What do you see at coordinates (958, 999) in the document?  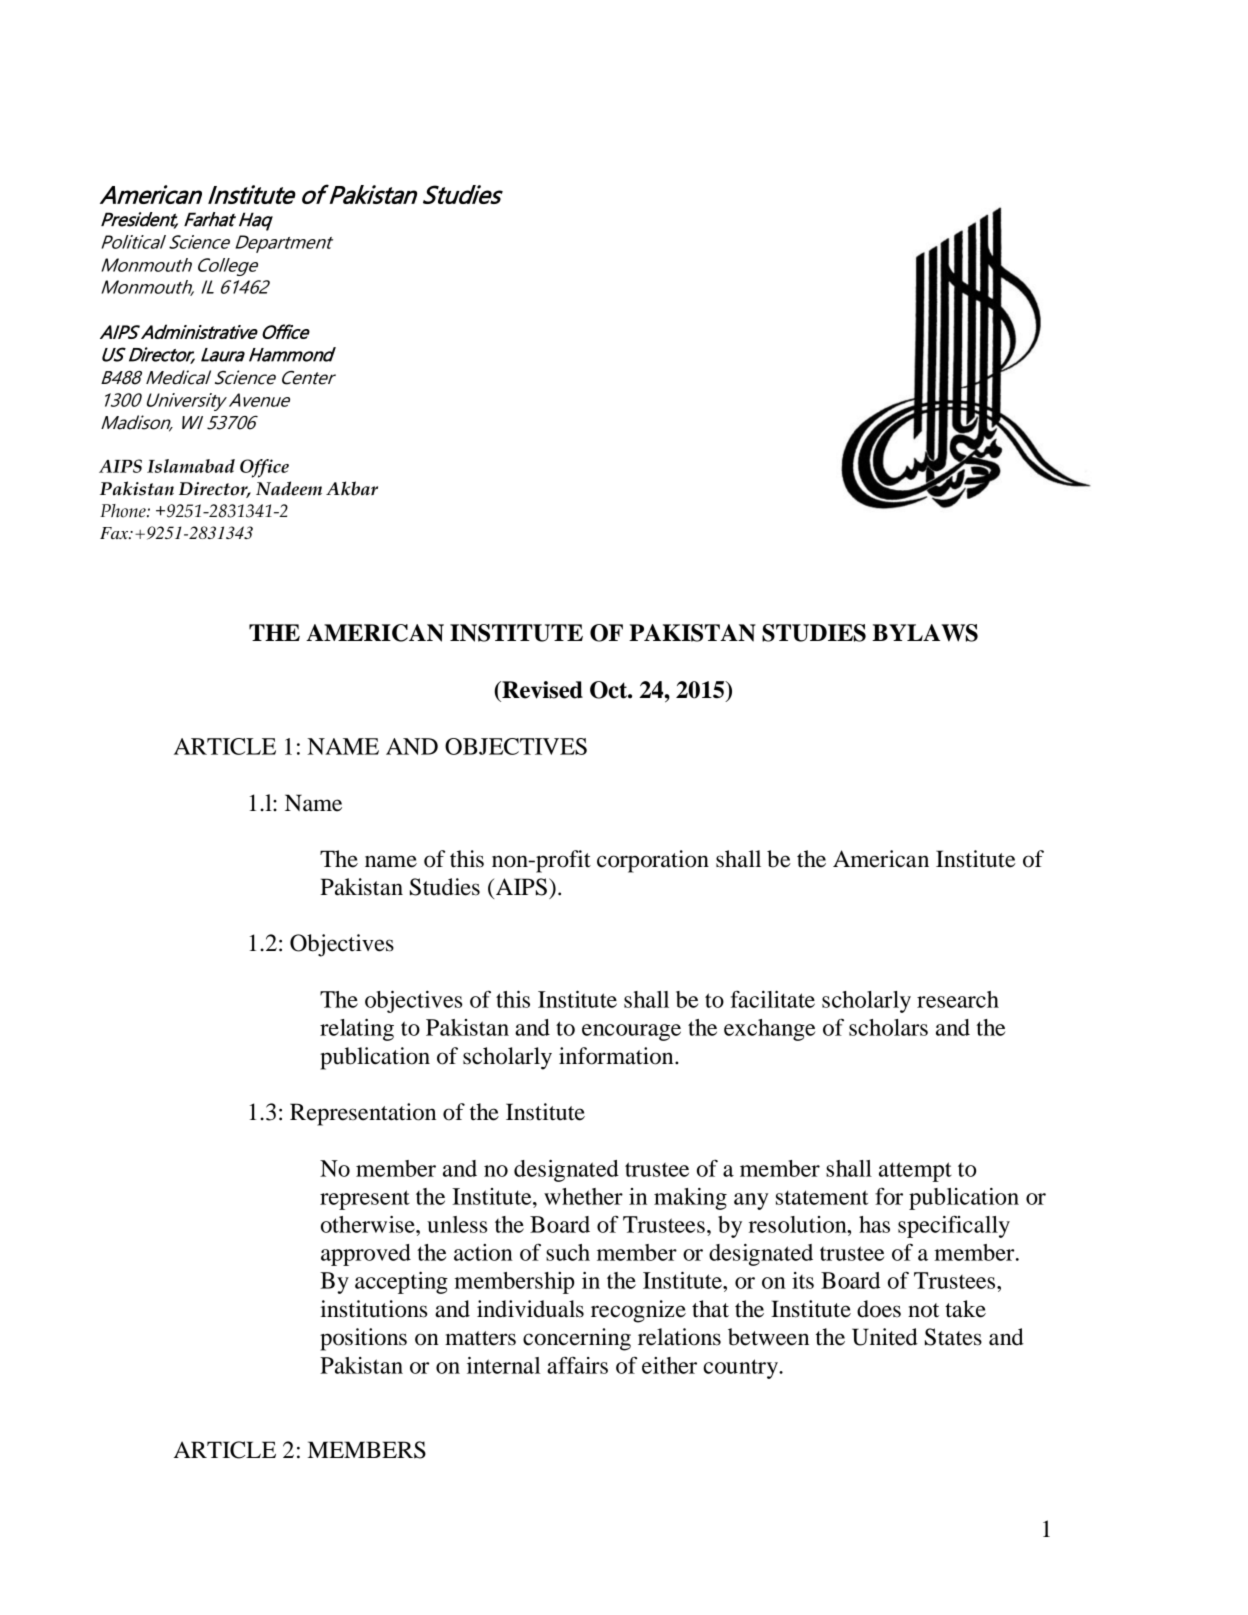 I see `research` at bounding box center [958, 999].
